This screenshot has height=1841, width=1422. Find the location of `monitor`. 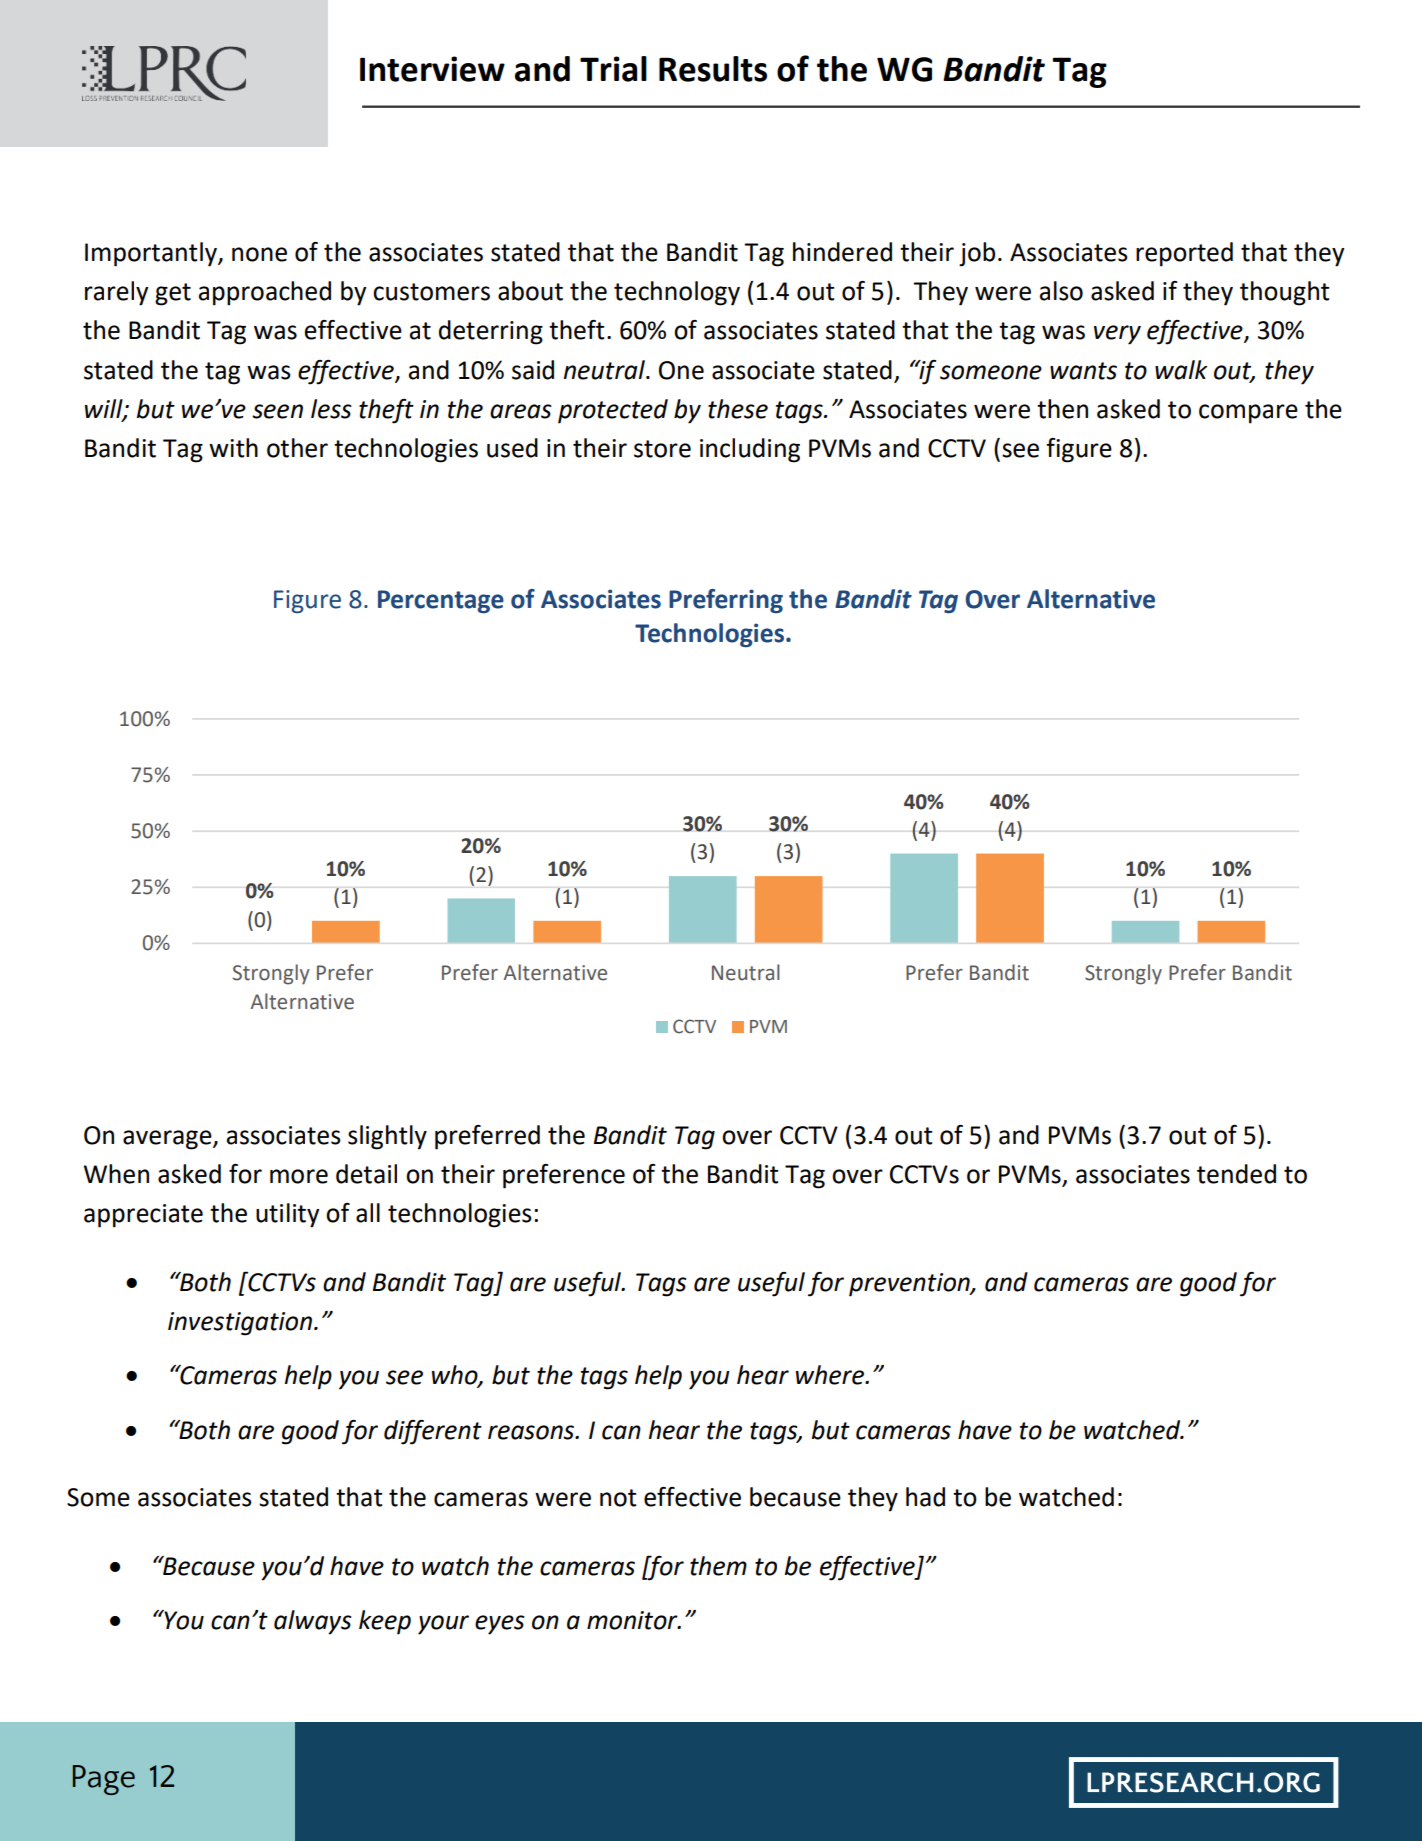

monitor is located at coordinates (633, 1620).
